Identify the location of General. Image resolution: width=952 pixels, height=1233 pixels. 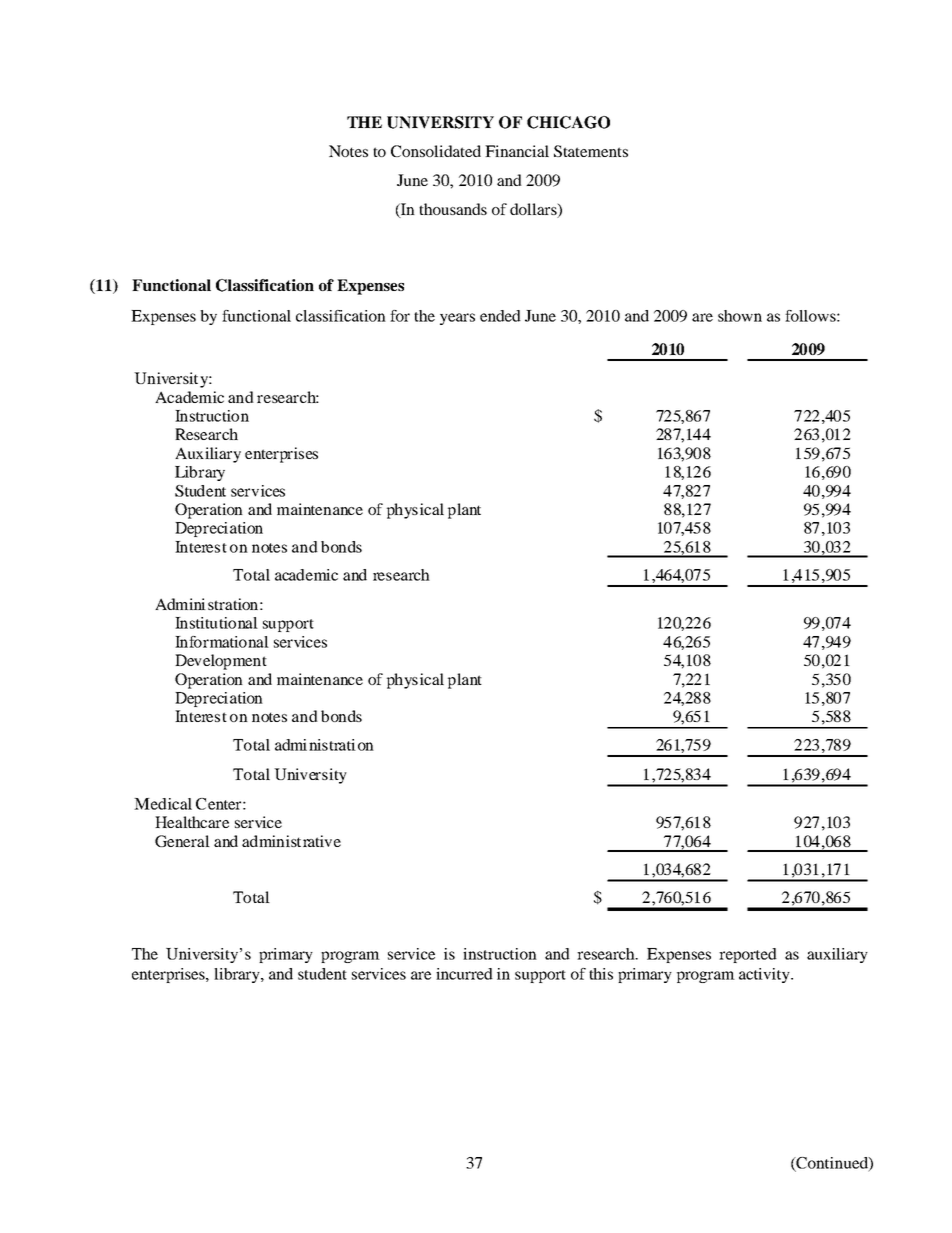
(182, 841).
